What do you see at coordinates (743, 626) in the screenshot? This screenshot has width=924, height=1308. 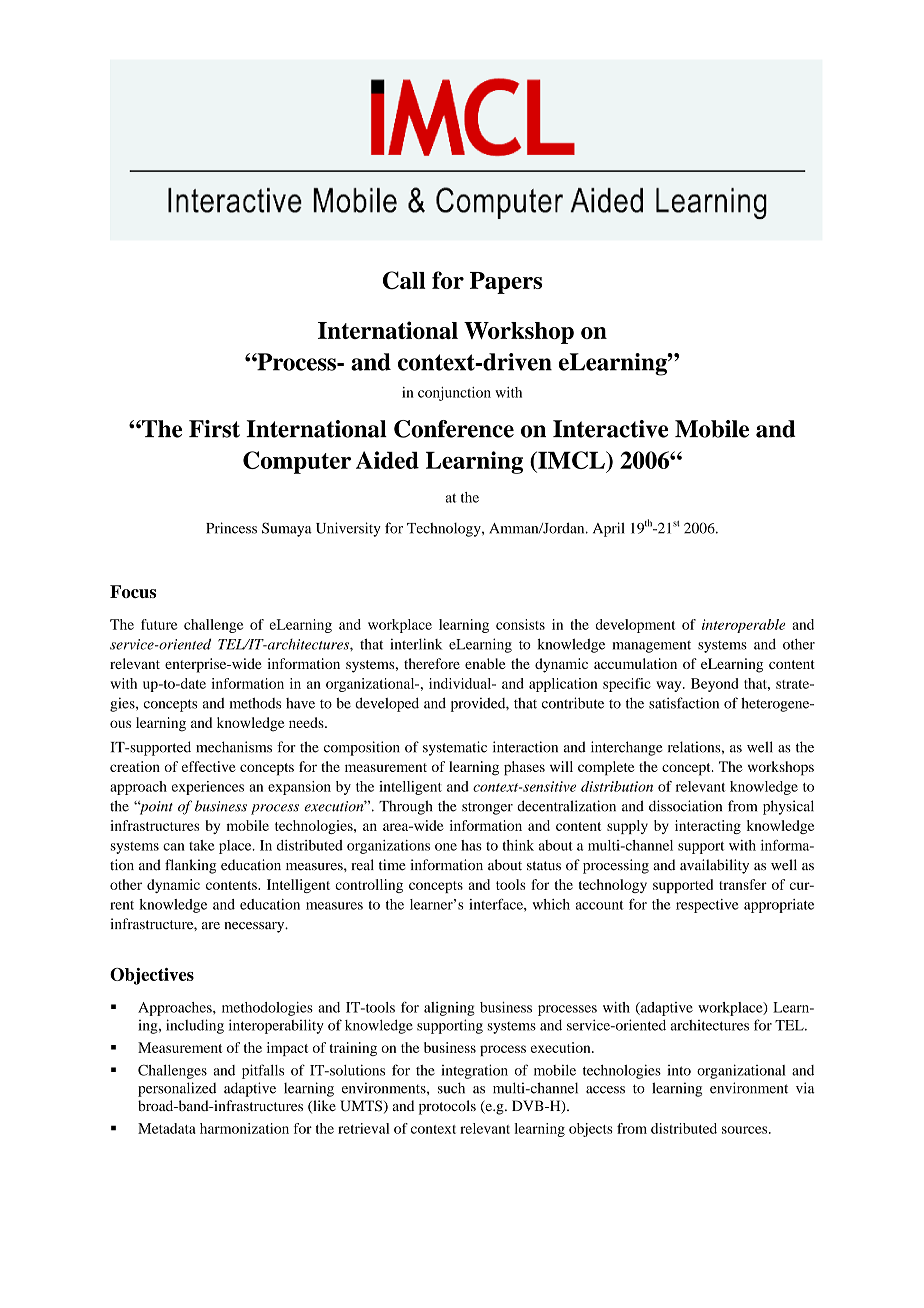 I see `interoperable` at bounding box center [743, 626].
